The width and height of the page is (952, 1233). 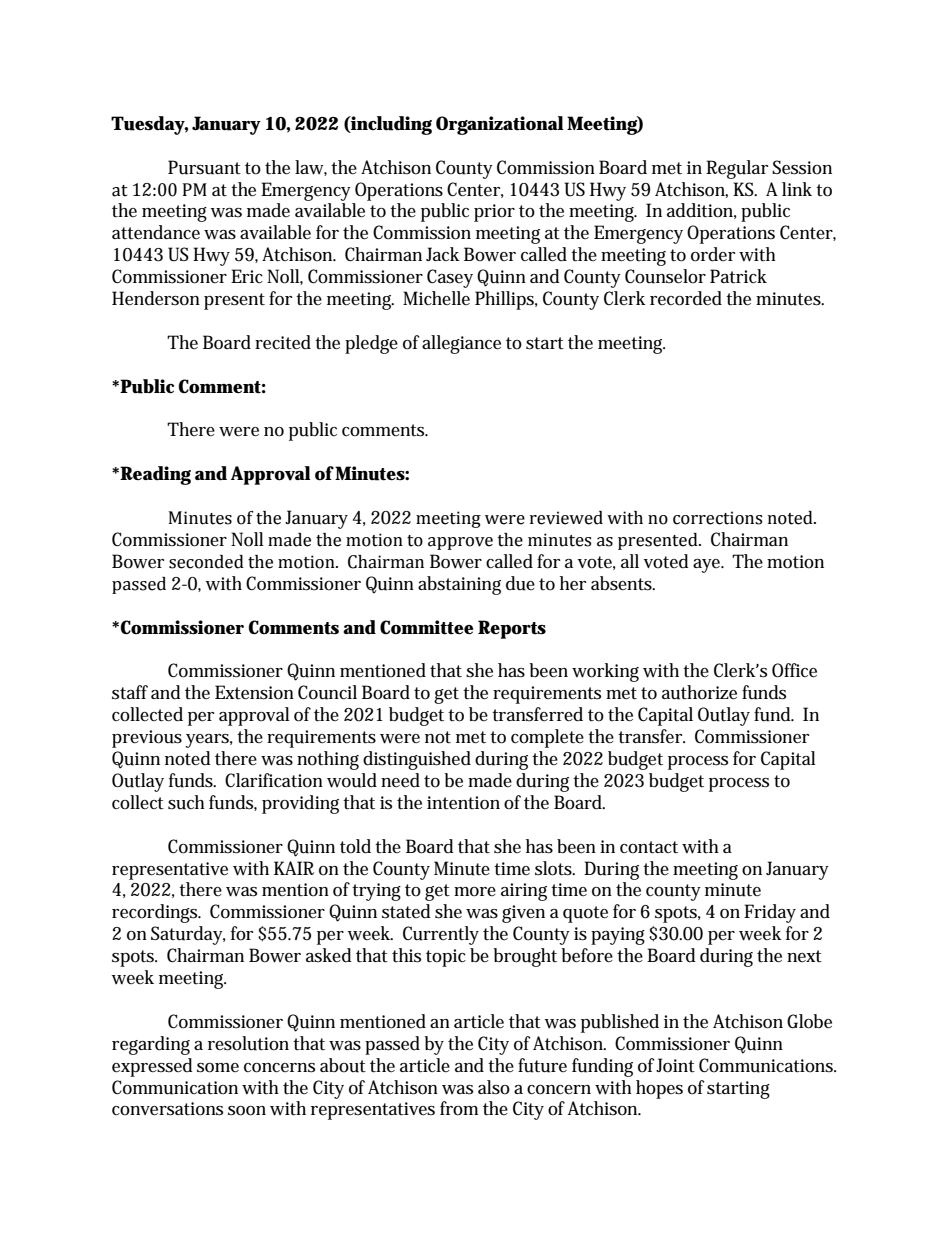 What do you see at coordinates (463, 803) in the page?
I see `intention` at bounding box center [463, 803].
